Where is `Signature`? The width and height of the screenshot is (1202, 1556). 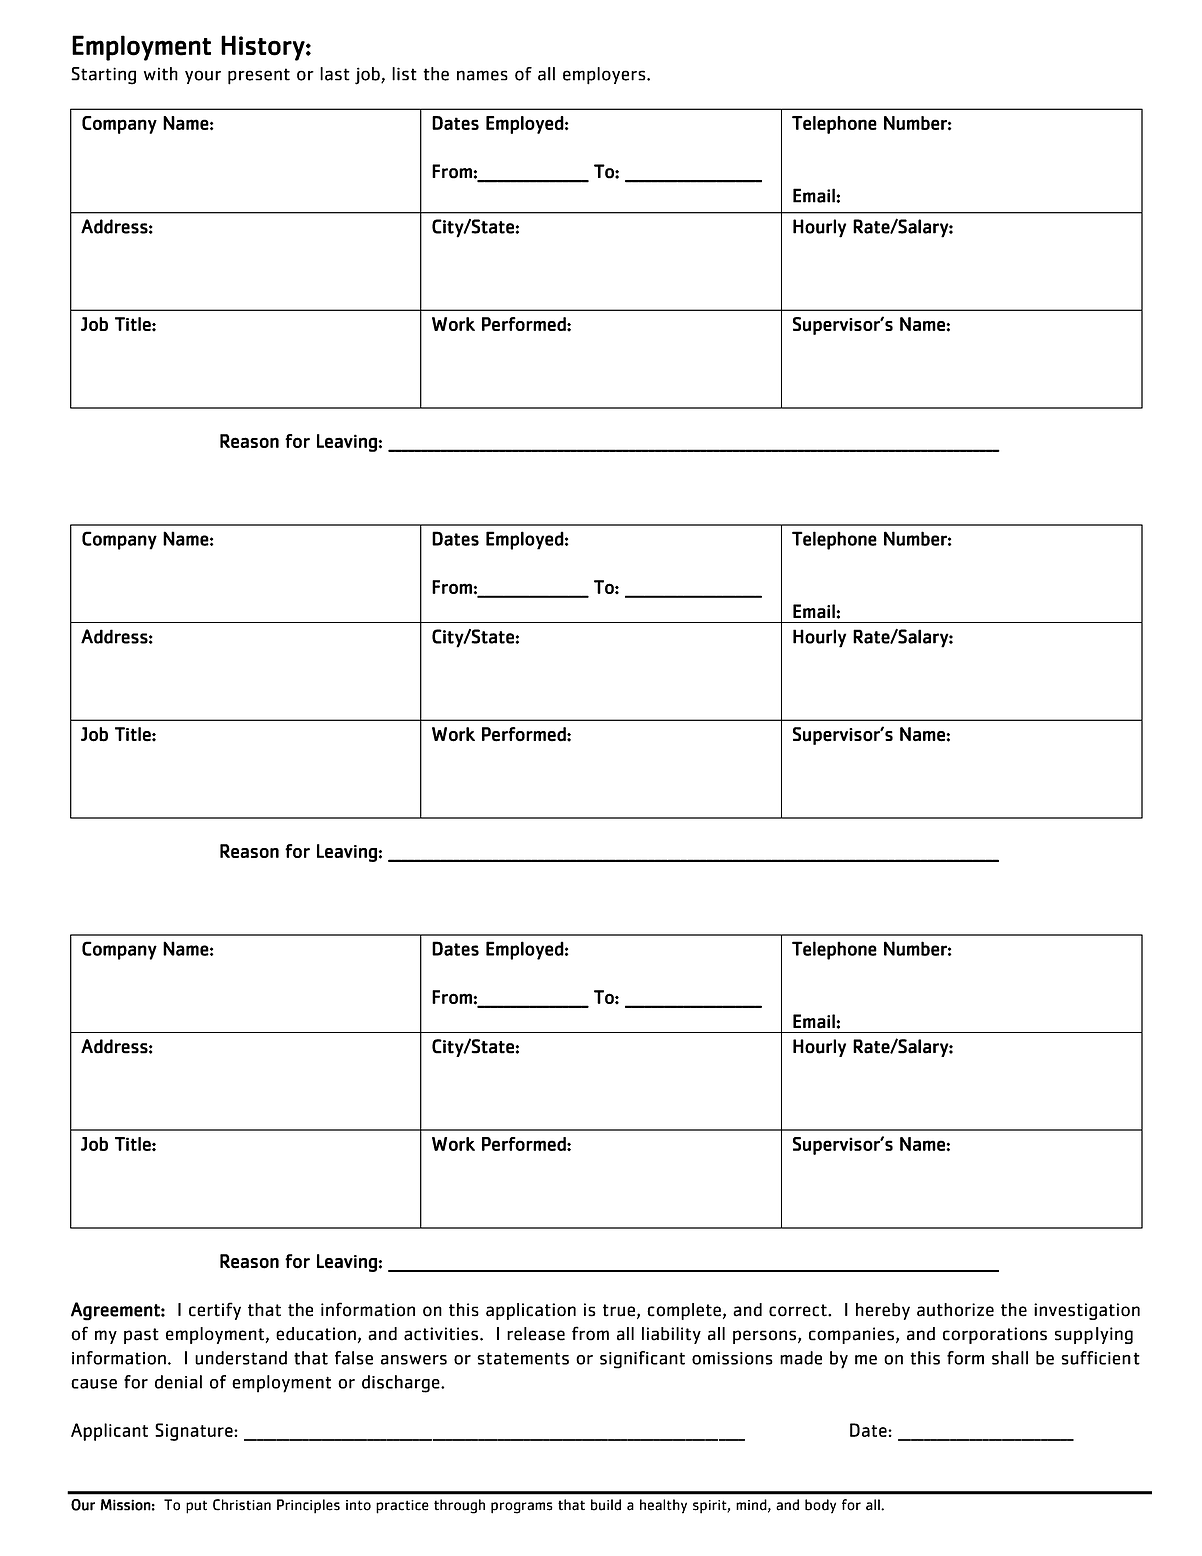
Signature is located at coordinates (195, 1432).
